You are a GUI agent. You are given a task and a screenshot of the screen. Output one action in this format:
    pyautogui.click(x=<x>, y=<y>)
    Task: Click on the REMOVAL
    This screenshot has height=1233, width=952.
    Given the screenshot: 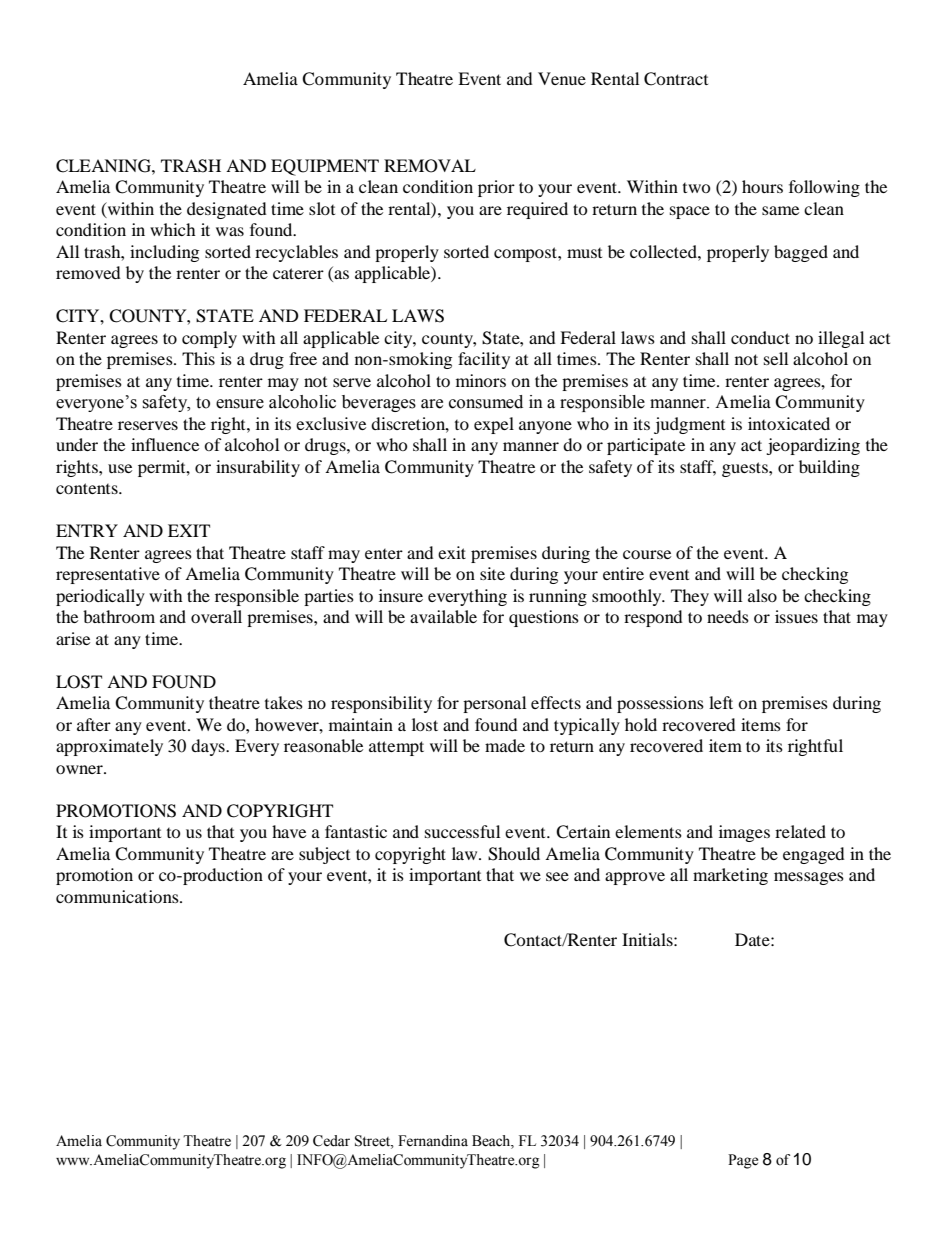 What is the action you would take?
    pyautogui.click(x=430, y=166)
